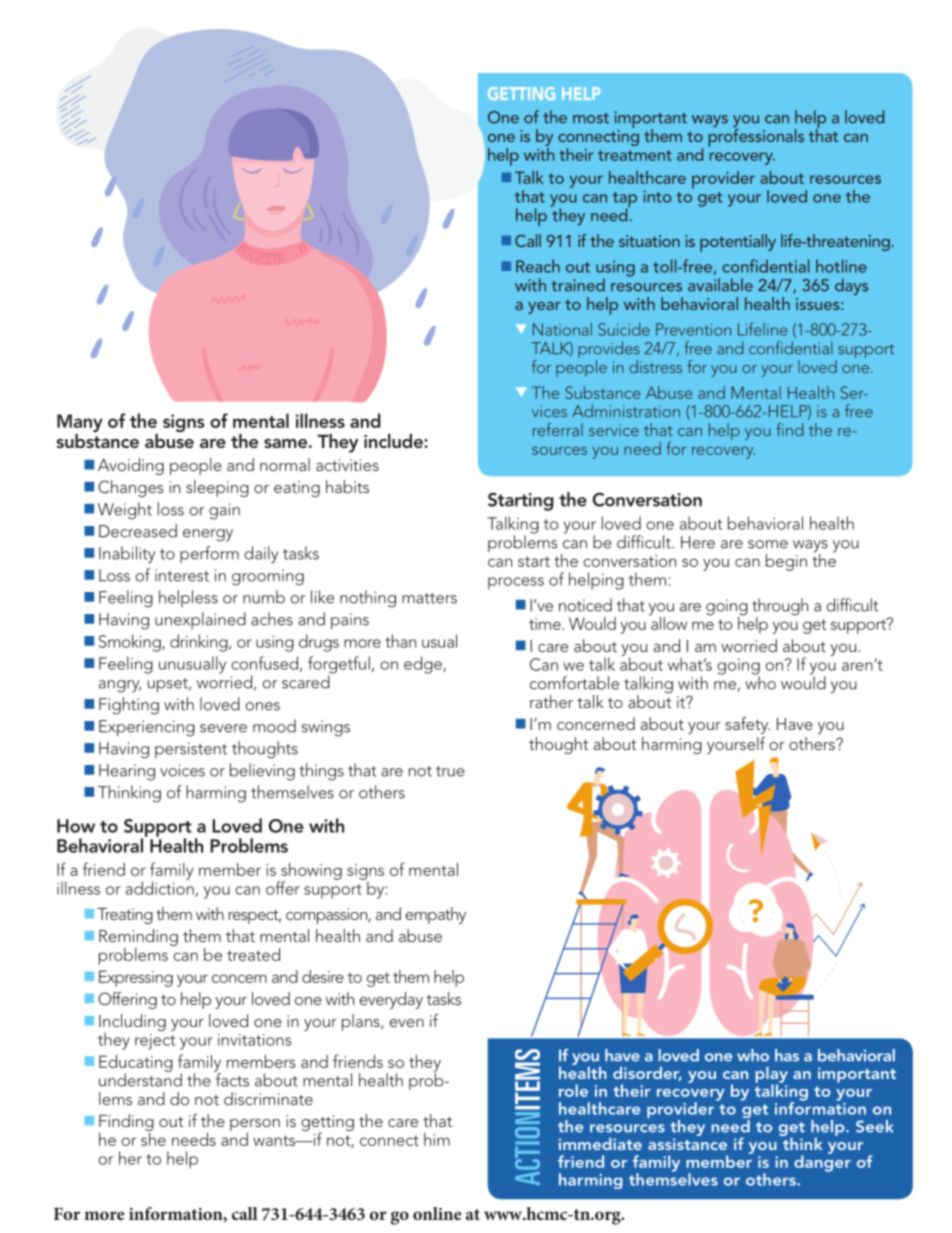 The image size is (952, 1233). I want to click on professionals, so click(756, 136).
